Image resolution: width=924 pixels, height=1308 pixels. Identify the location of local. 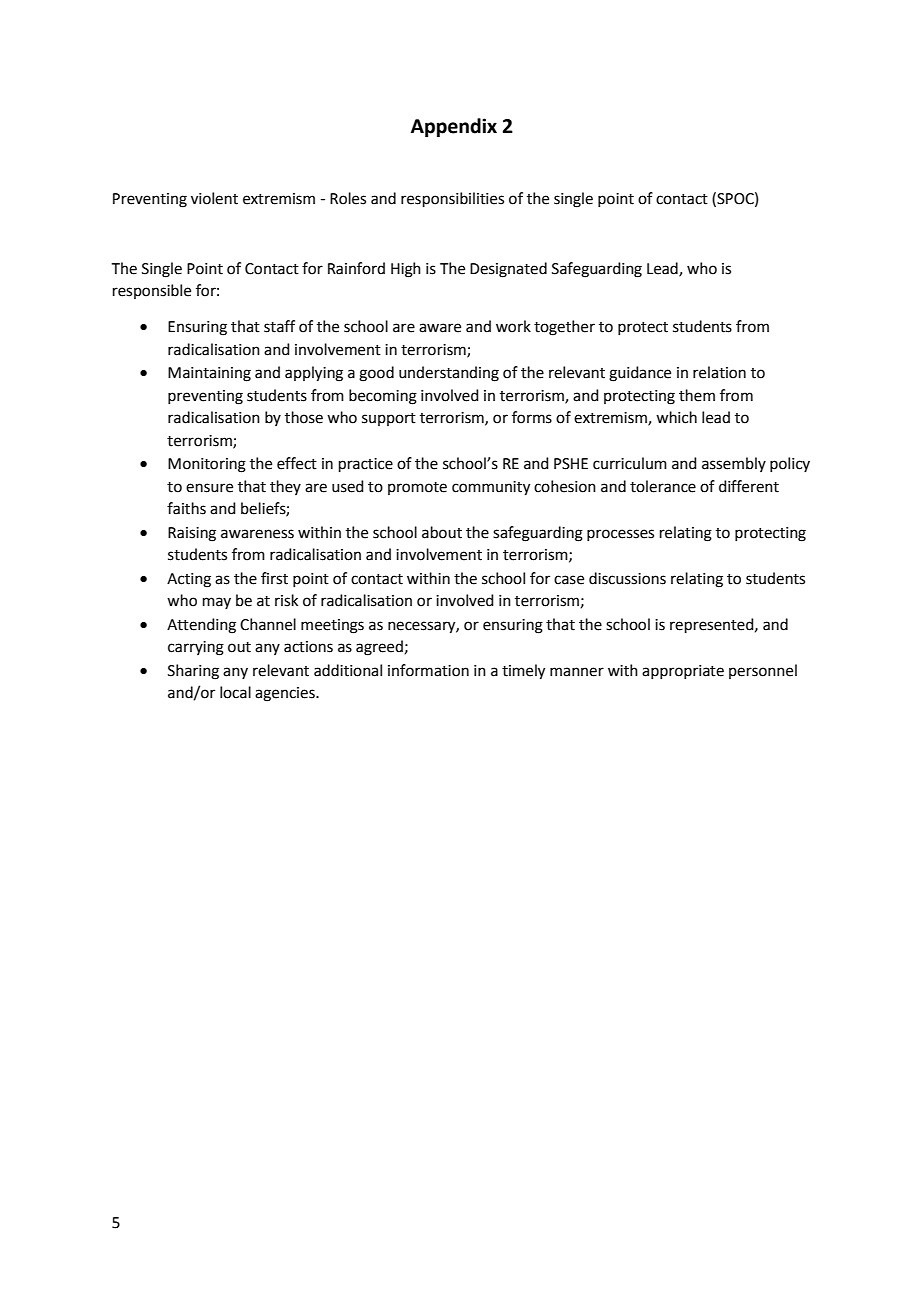
(235, 692).
